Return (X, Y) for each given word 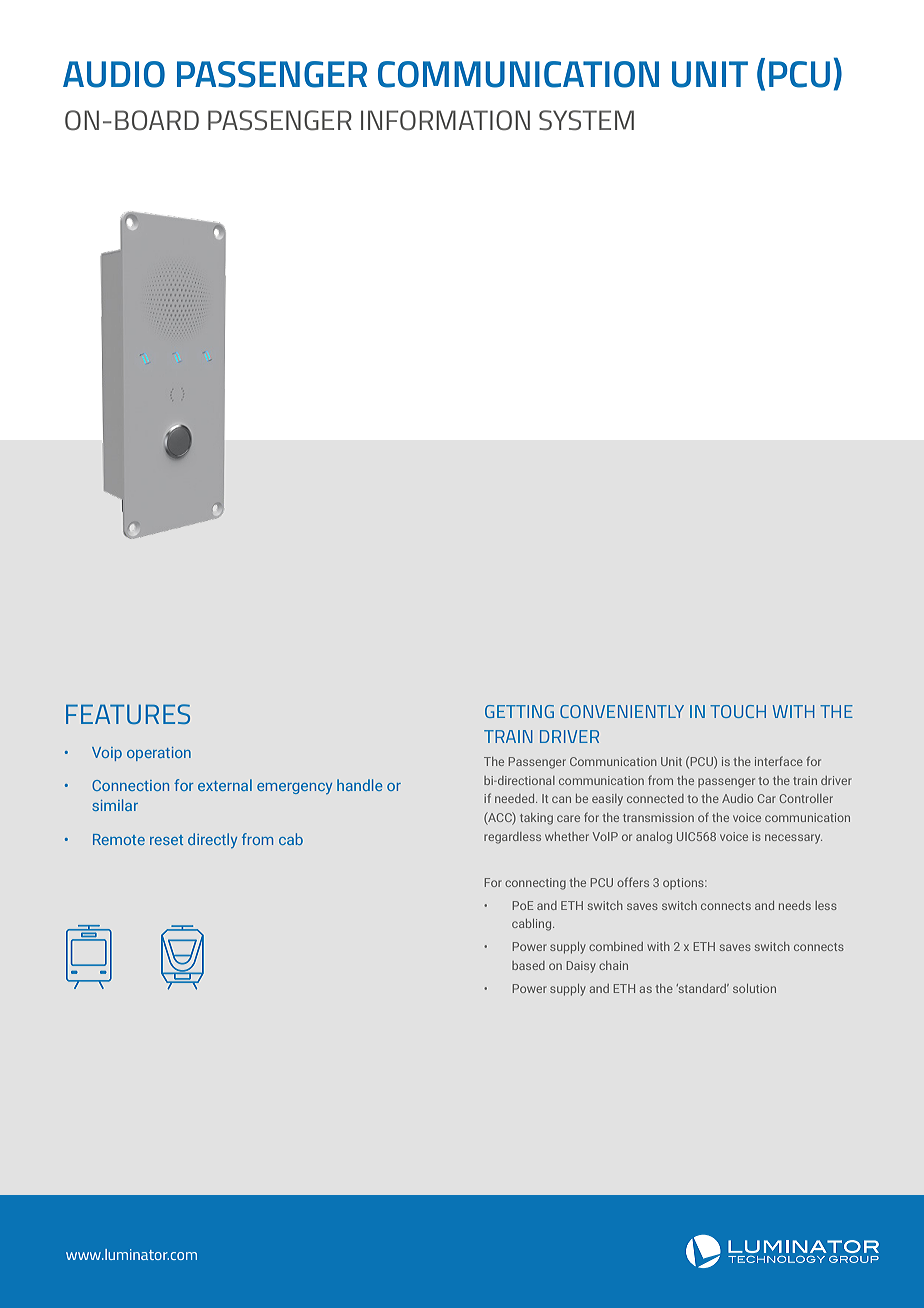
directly (212, 840)
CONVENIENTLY (622, 711)
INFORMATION (445, 120)
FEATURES (128, 714)
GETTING (519, 711)
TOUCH (738, 711)
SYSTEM (586, 120)
